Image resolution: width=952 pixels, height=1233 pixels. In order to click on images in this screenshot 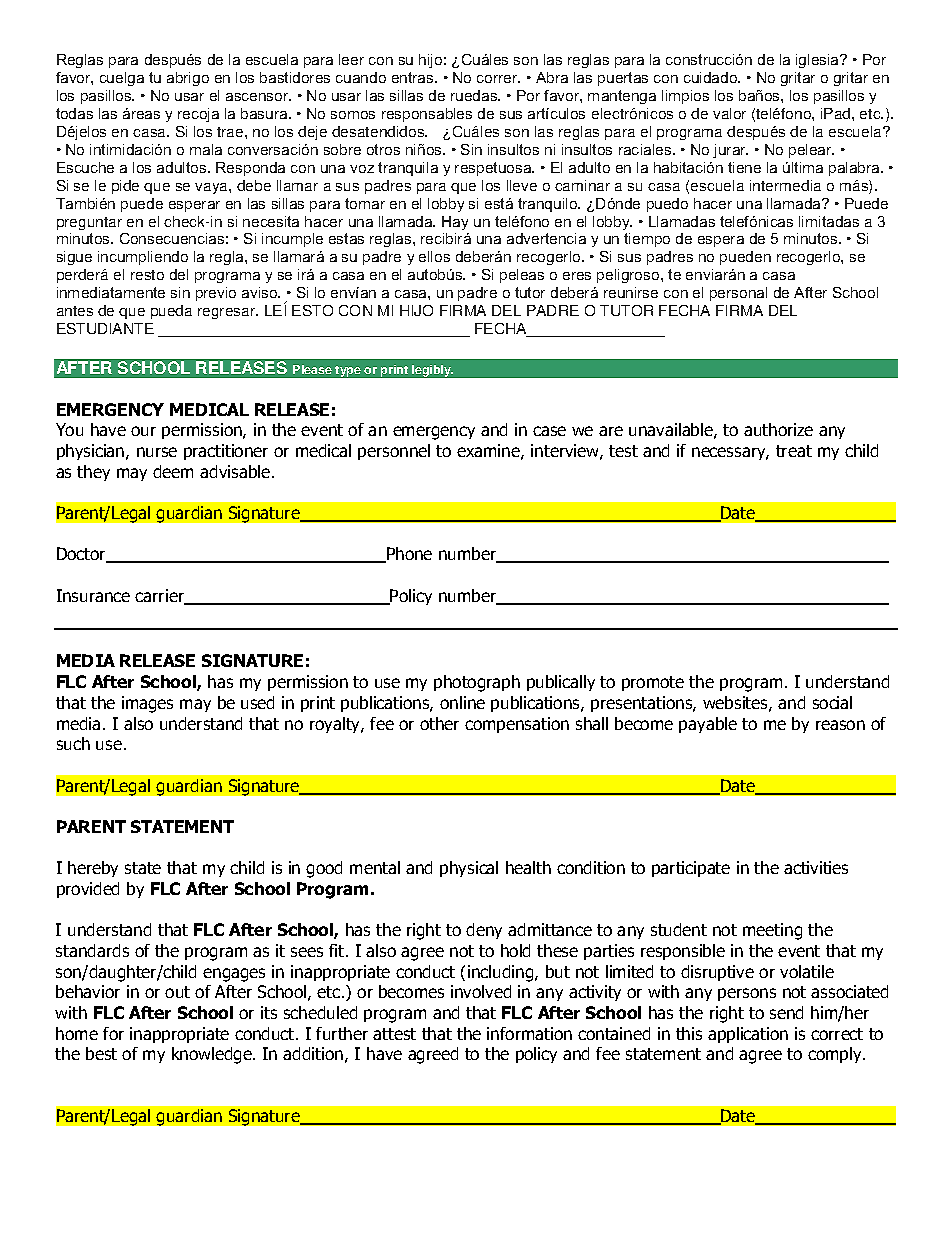, I will do `click(147, 704)`.
